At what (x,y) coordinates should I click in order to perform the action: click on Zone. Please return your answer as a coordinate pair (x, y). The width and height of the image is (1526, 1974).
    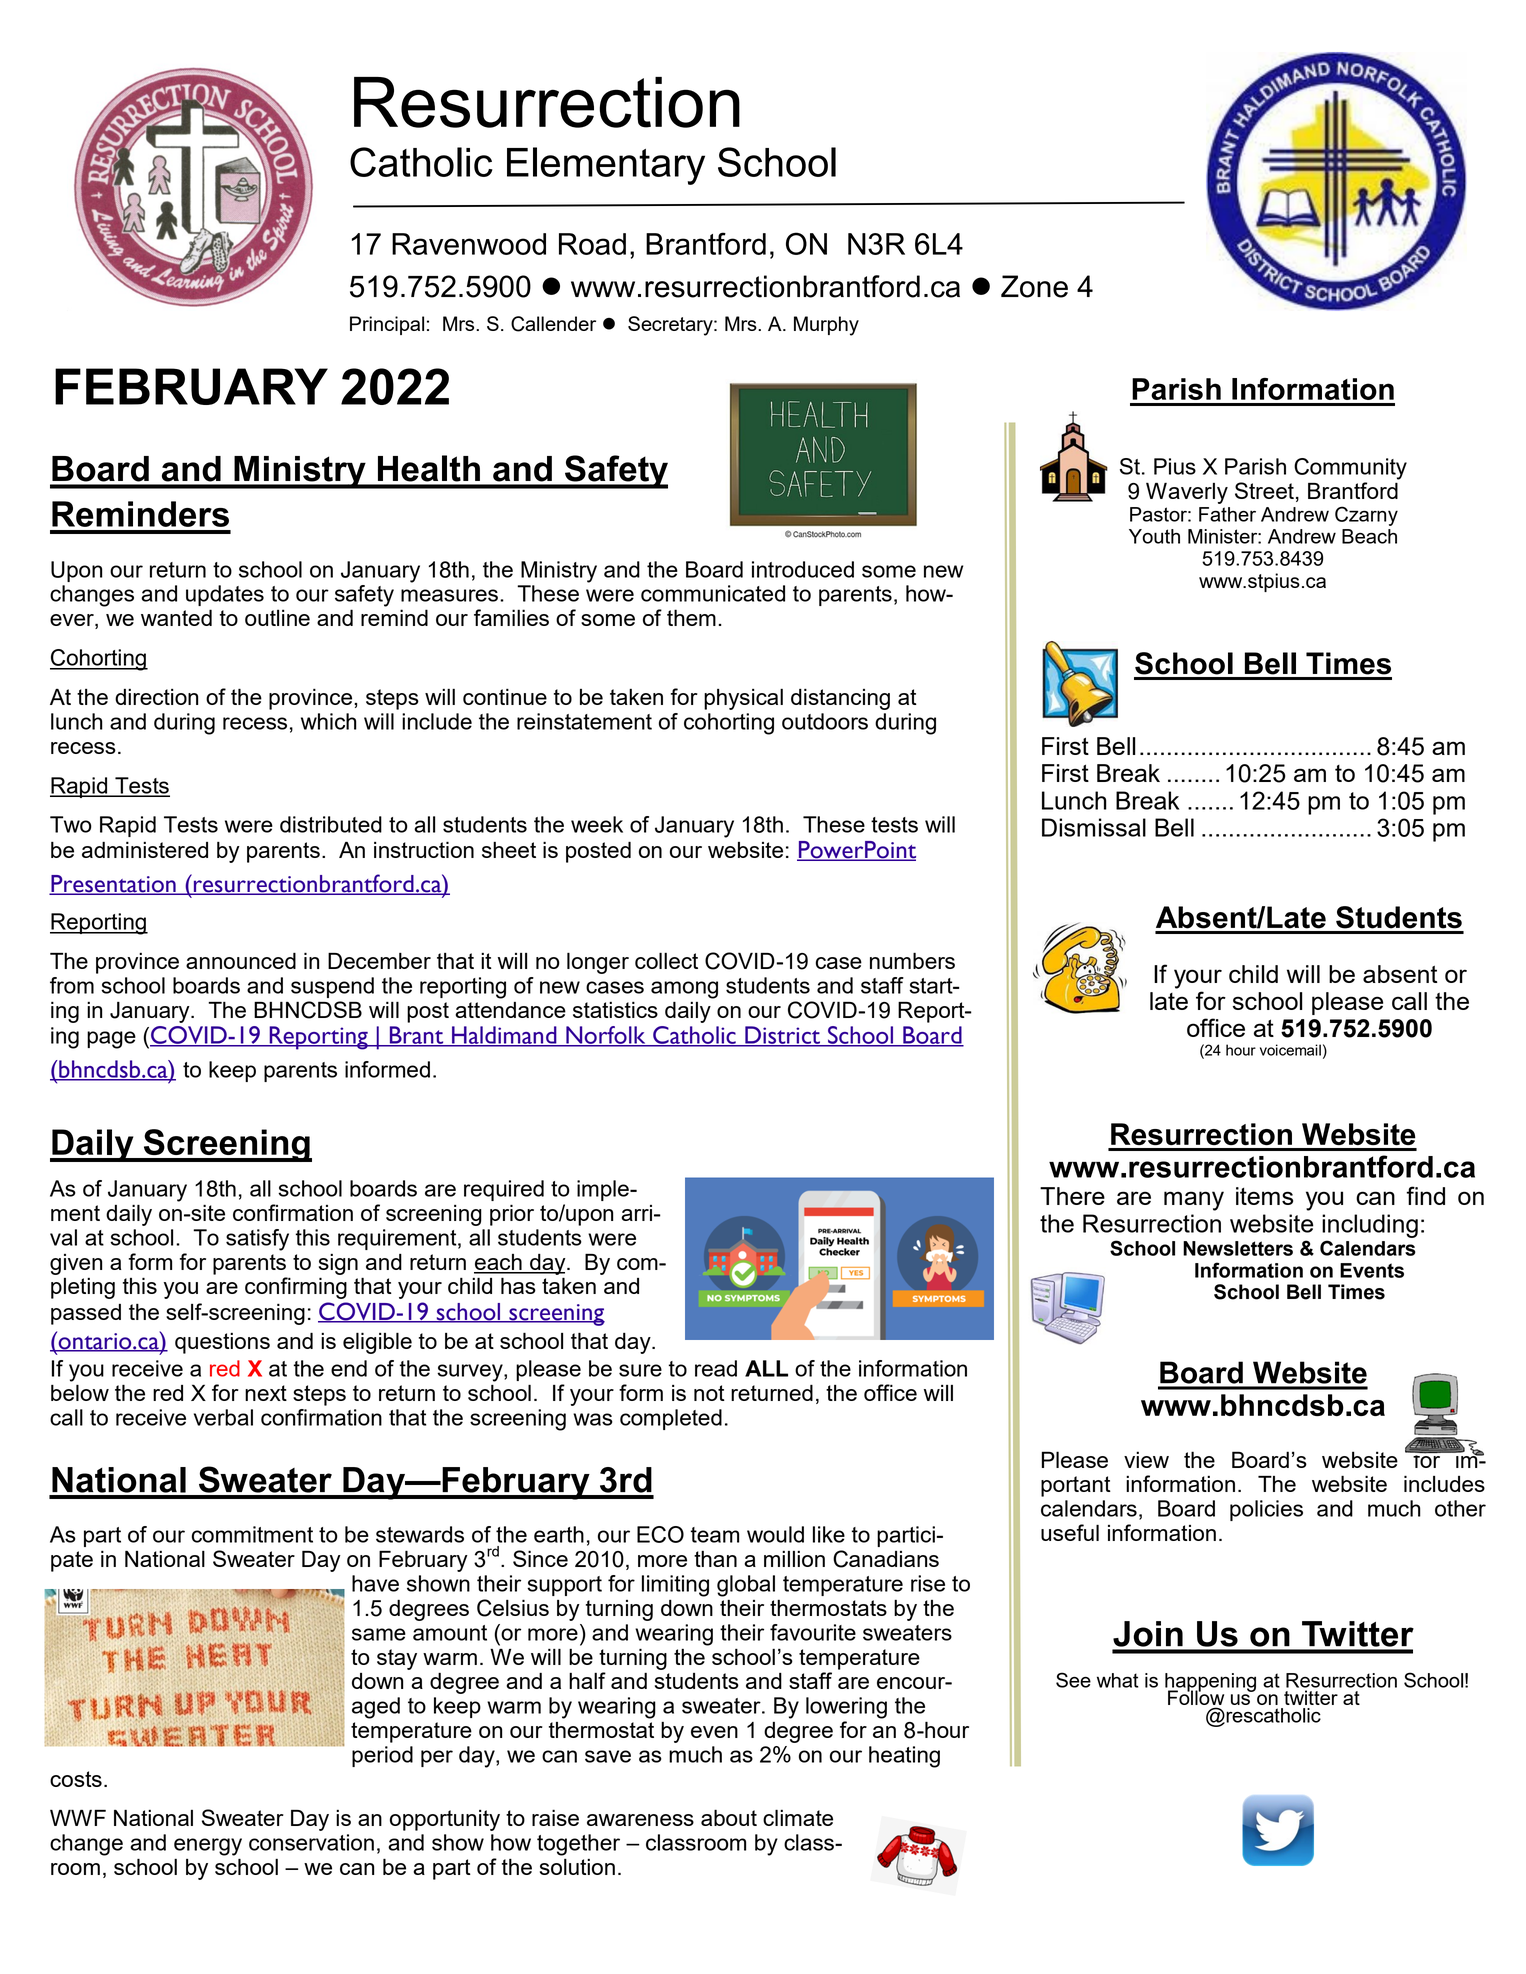
    Looking at the image, I should click on (1034, 286).
